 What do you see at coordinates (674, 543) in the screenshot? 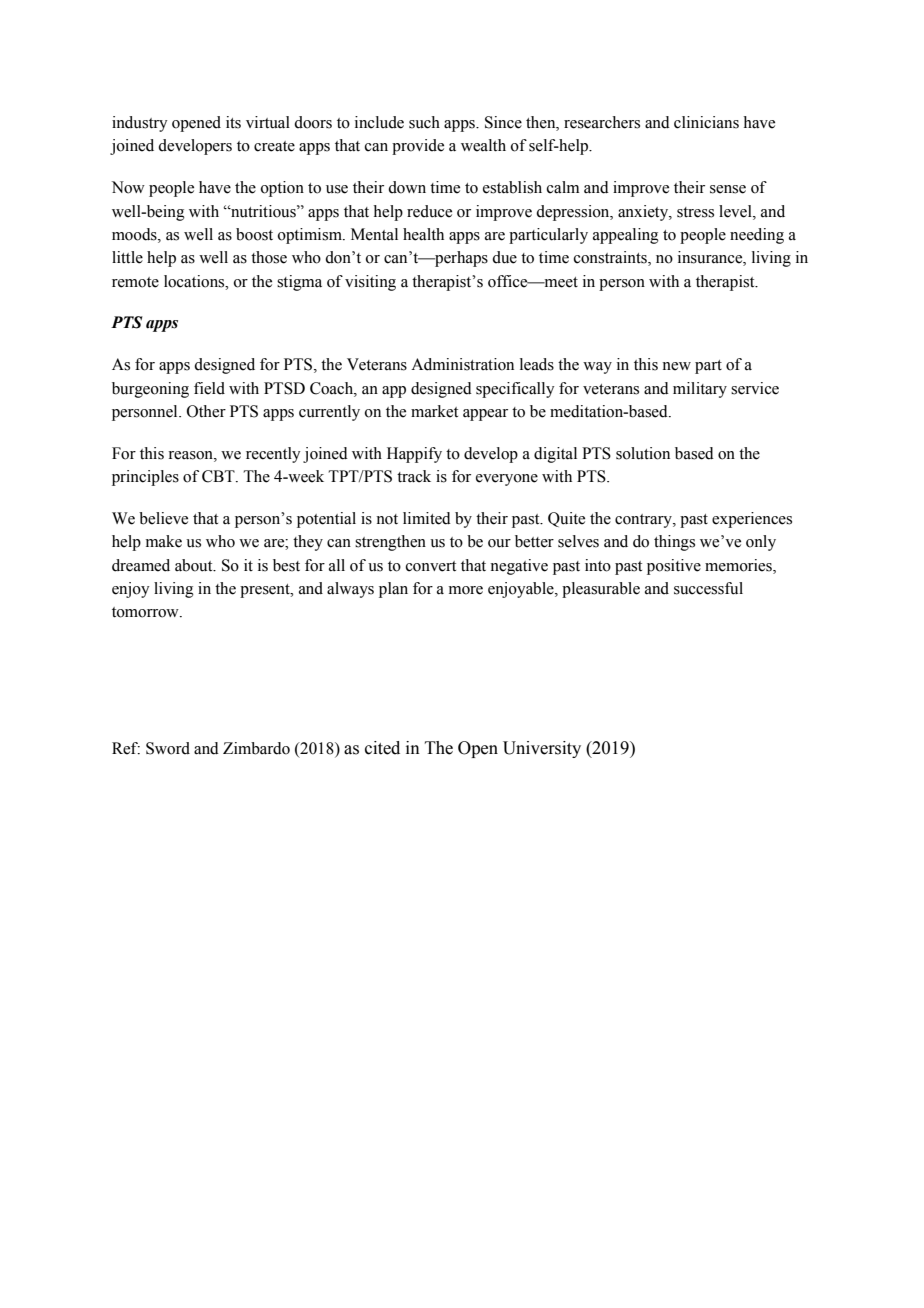
I see `things` at bounding box center [674, 543].
